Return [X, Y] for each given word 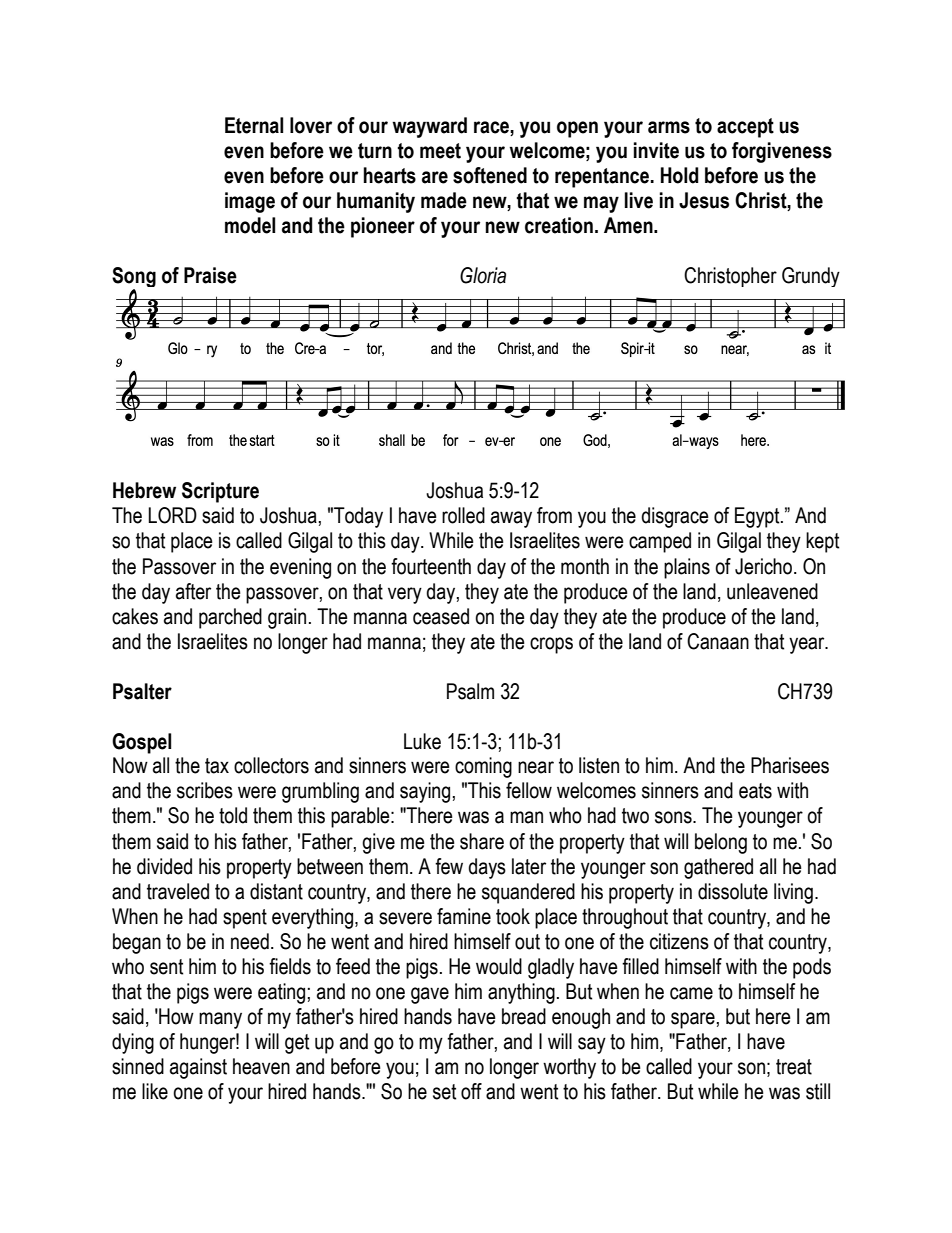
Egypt [758, 517]
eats [755, 791]
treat [794, 1067]
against [198, 1068]
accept [745, 128]
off [471, 1091]
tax [217, 766]
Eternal [254, 125]
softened [490, 175]
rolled [463, 515]
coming [483, 767]
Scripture [220, 492]
